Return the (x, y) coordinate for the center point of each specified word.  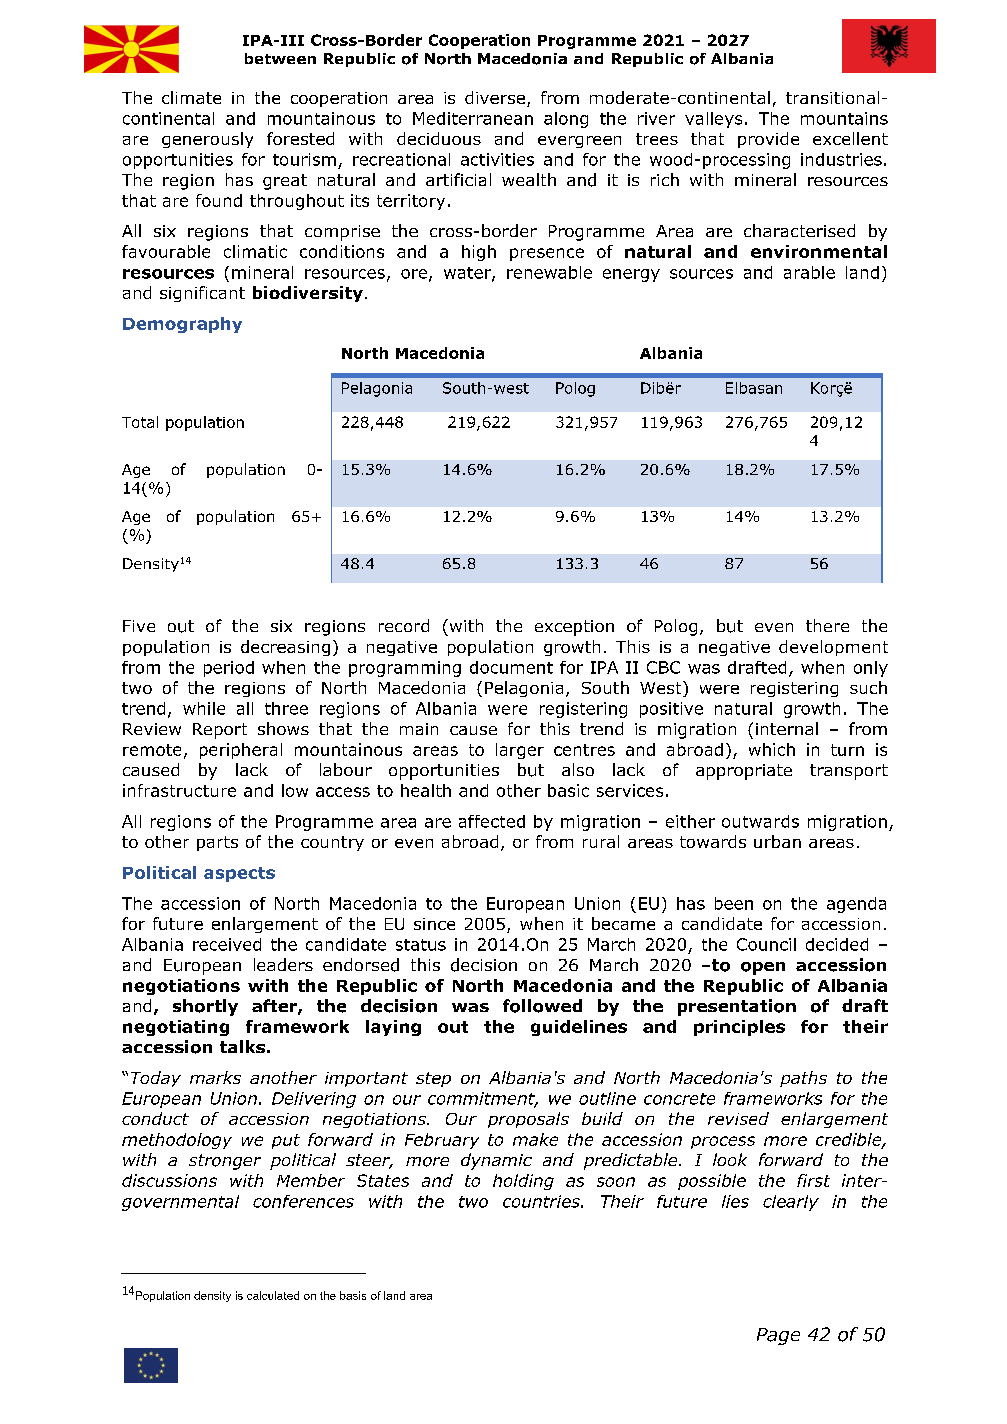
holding (523, 1182)
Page (778, 1336)
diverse (495, 97)
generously (207, 140)
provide (768, 140)
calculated (273, 1295)
